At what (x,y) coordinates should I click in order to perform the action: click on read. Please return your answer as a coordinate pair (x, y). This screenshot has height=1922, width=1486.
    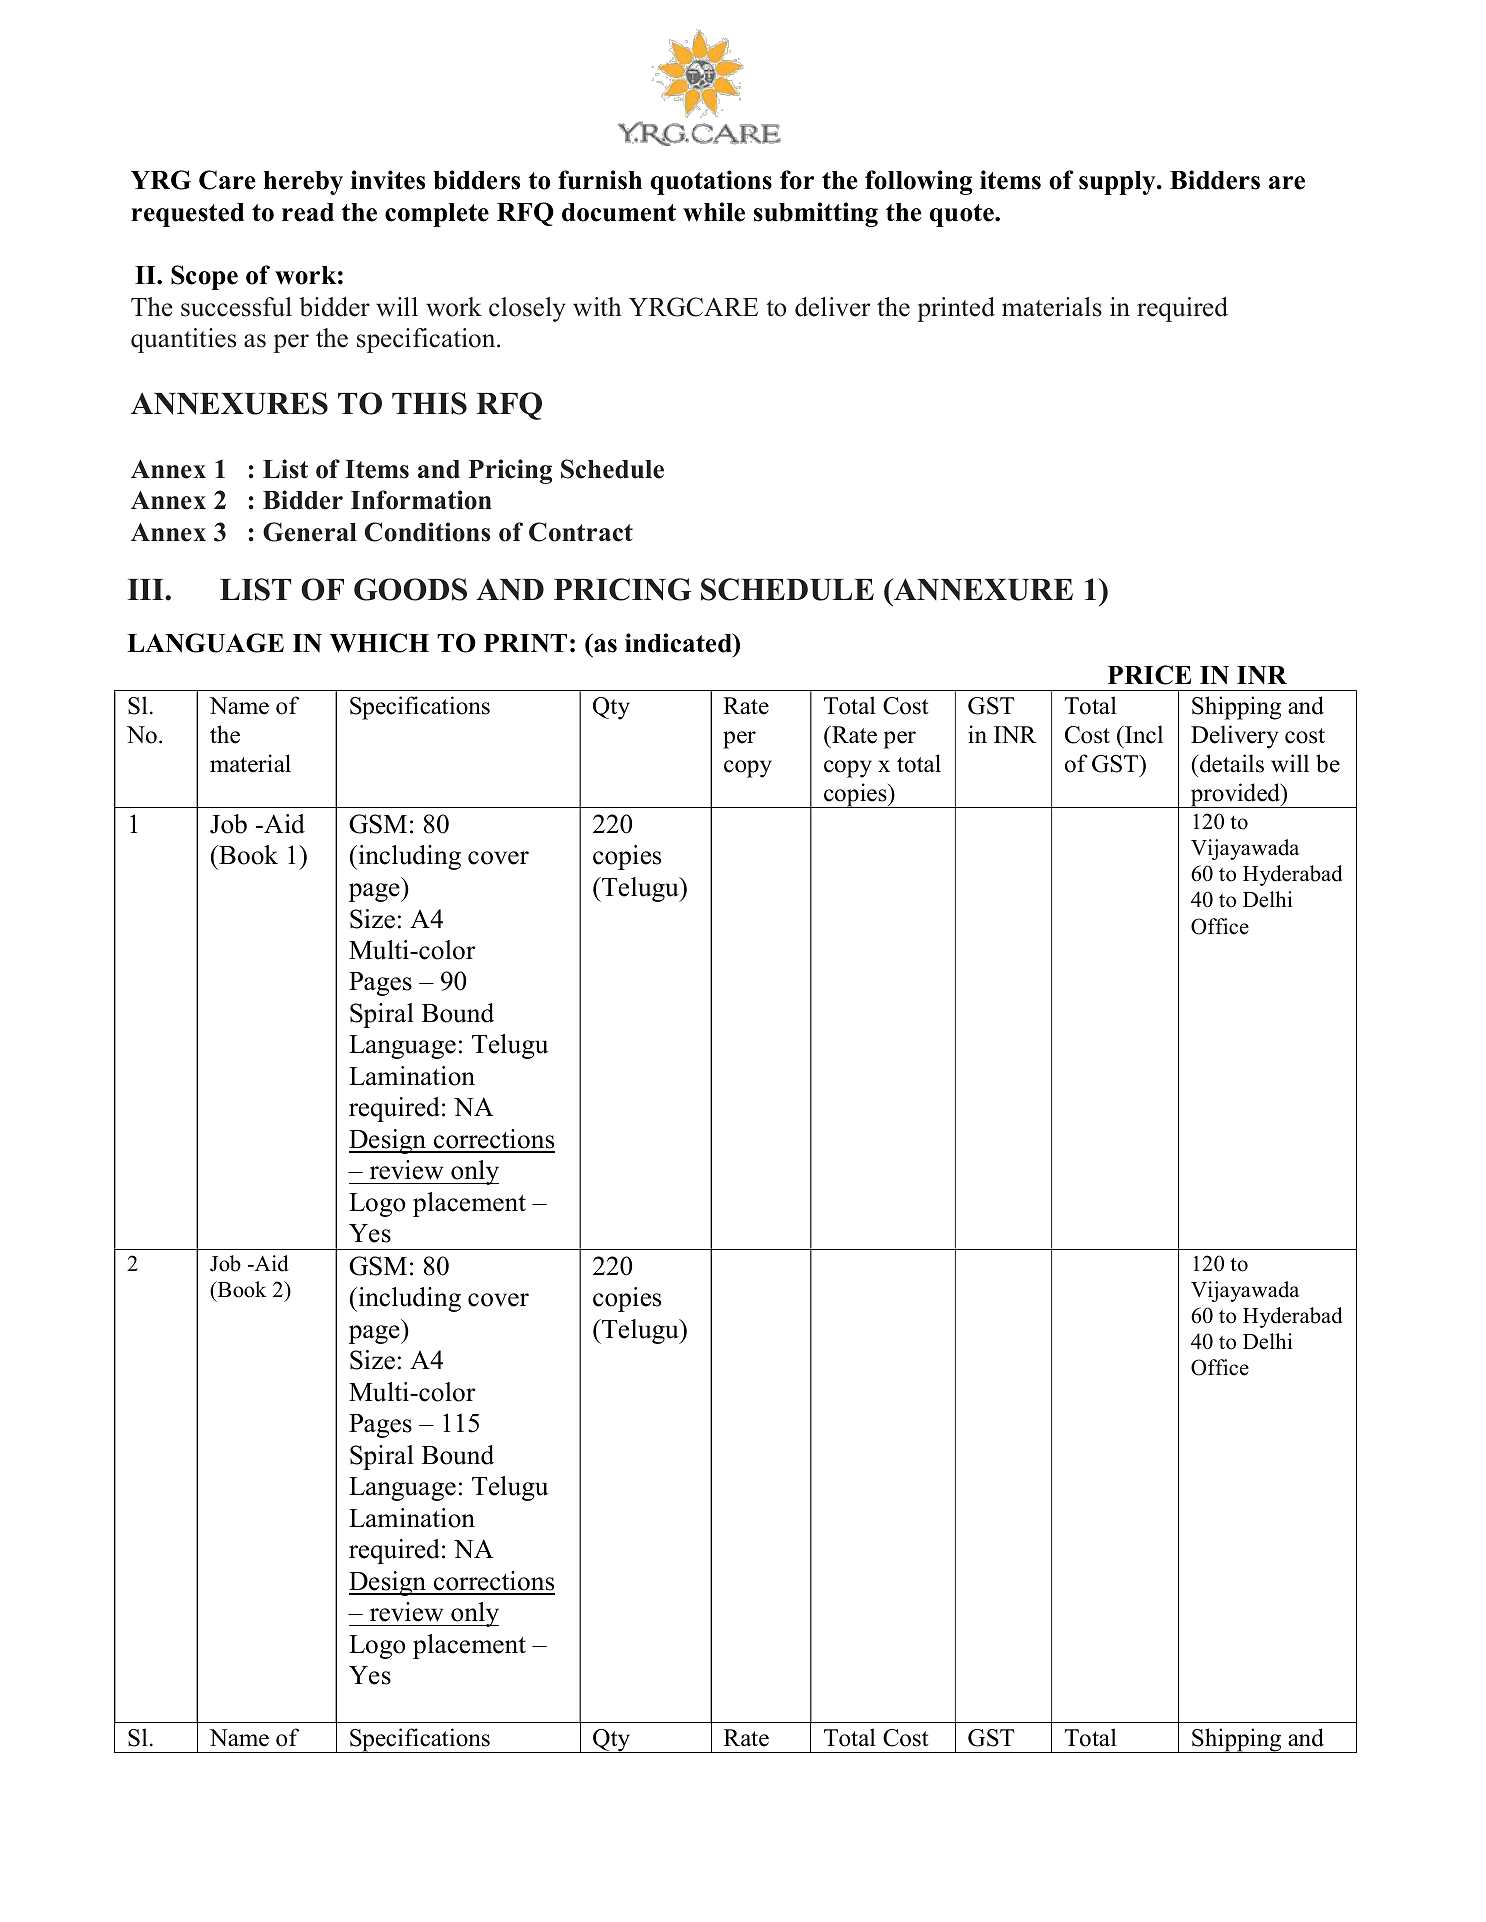
    Looking at the image, I should click on (308, 212).
